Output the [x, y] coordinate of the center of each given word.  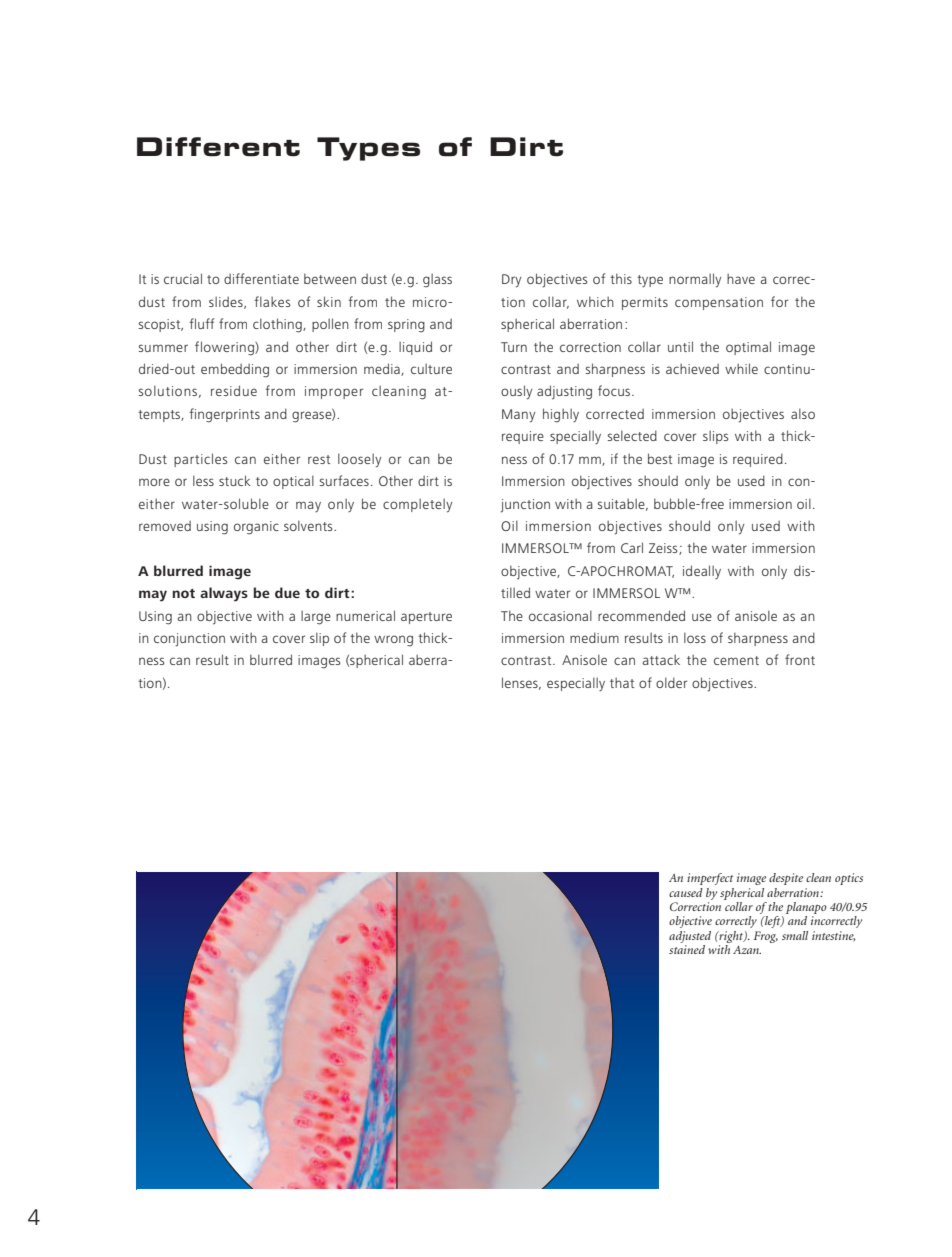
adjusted [690, 937]
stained [687, 949]
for [779, 301]
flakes [272, 301]
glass [437, 280]
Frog [766, 937]
